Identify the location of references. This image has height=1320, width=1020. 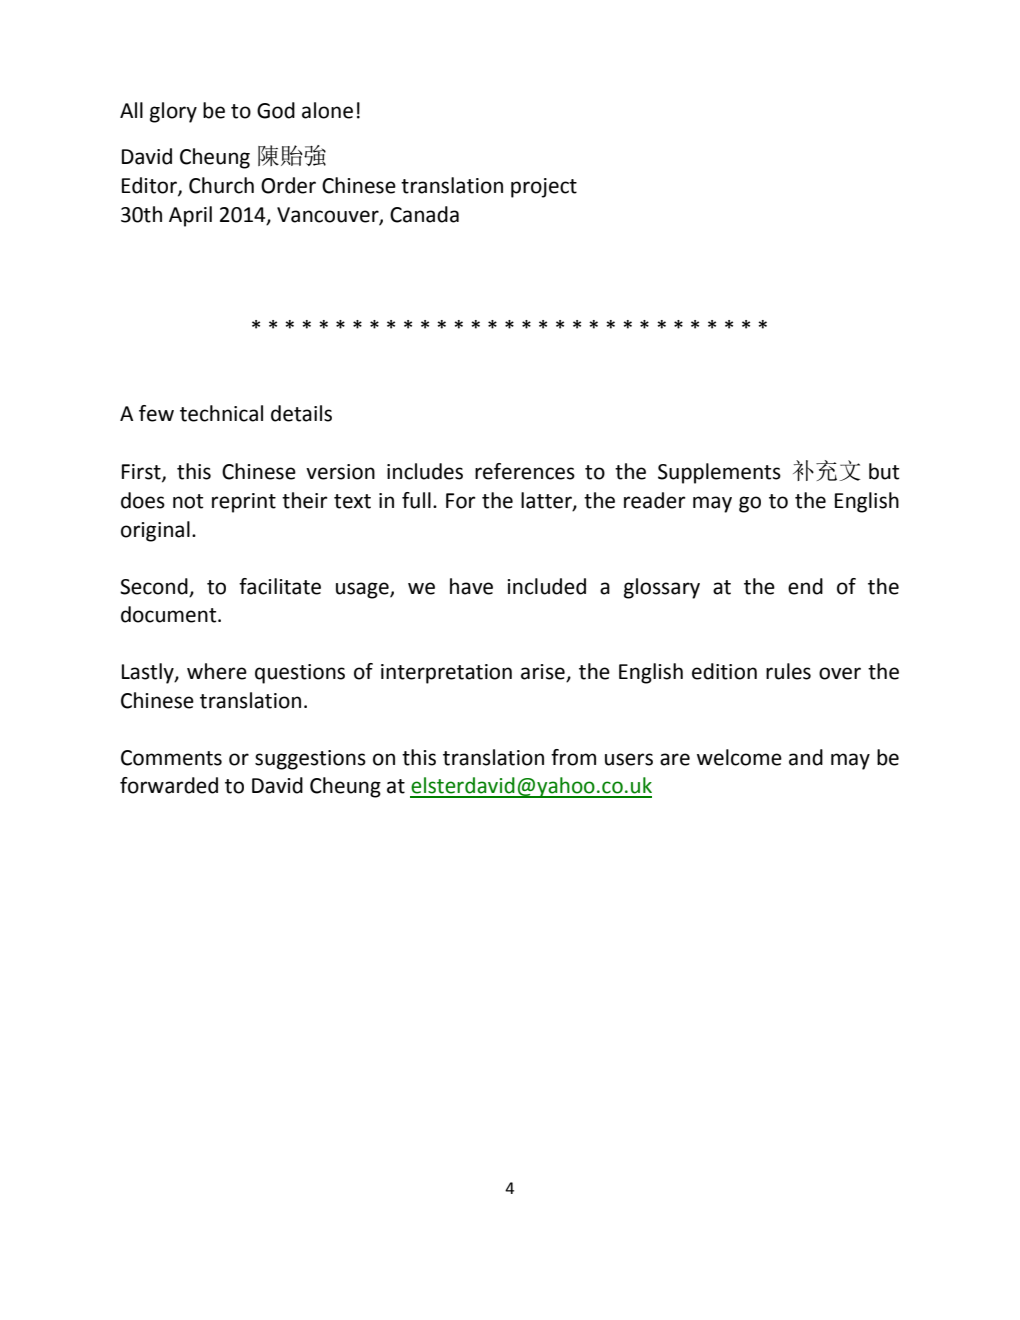
(525, 471).
